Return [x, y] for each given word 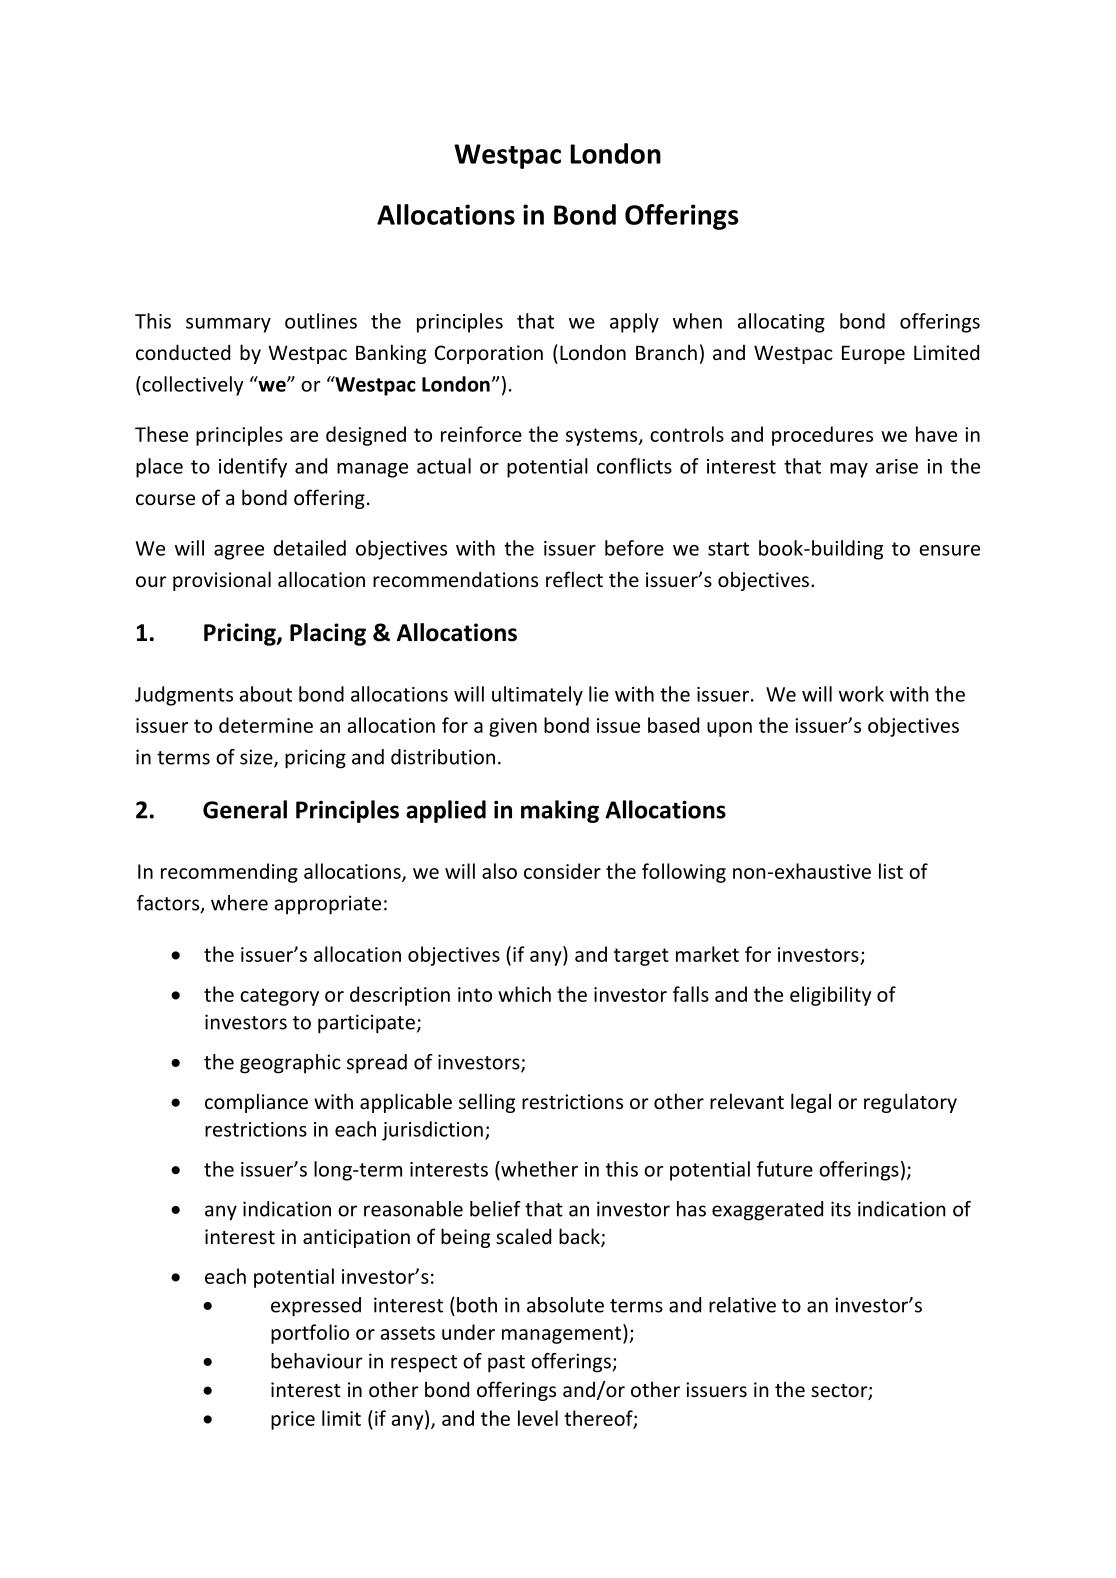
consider [562, 871]
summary [228, 325]
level [538, 1418]
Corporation [489, 354]
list [891, 871]
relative [742, 1305]
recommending [229, 873]
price [293, 1420]
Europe [873, 354]
